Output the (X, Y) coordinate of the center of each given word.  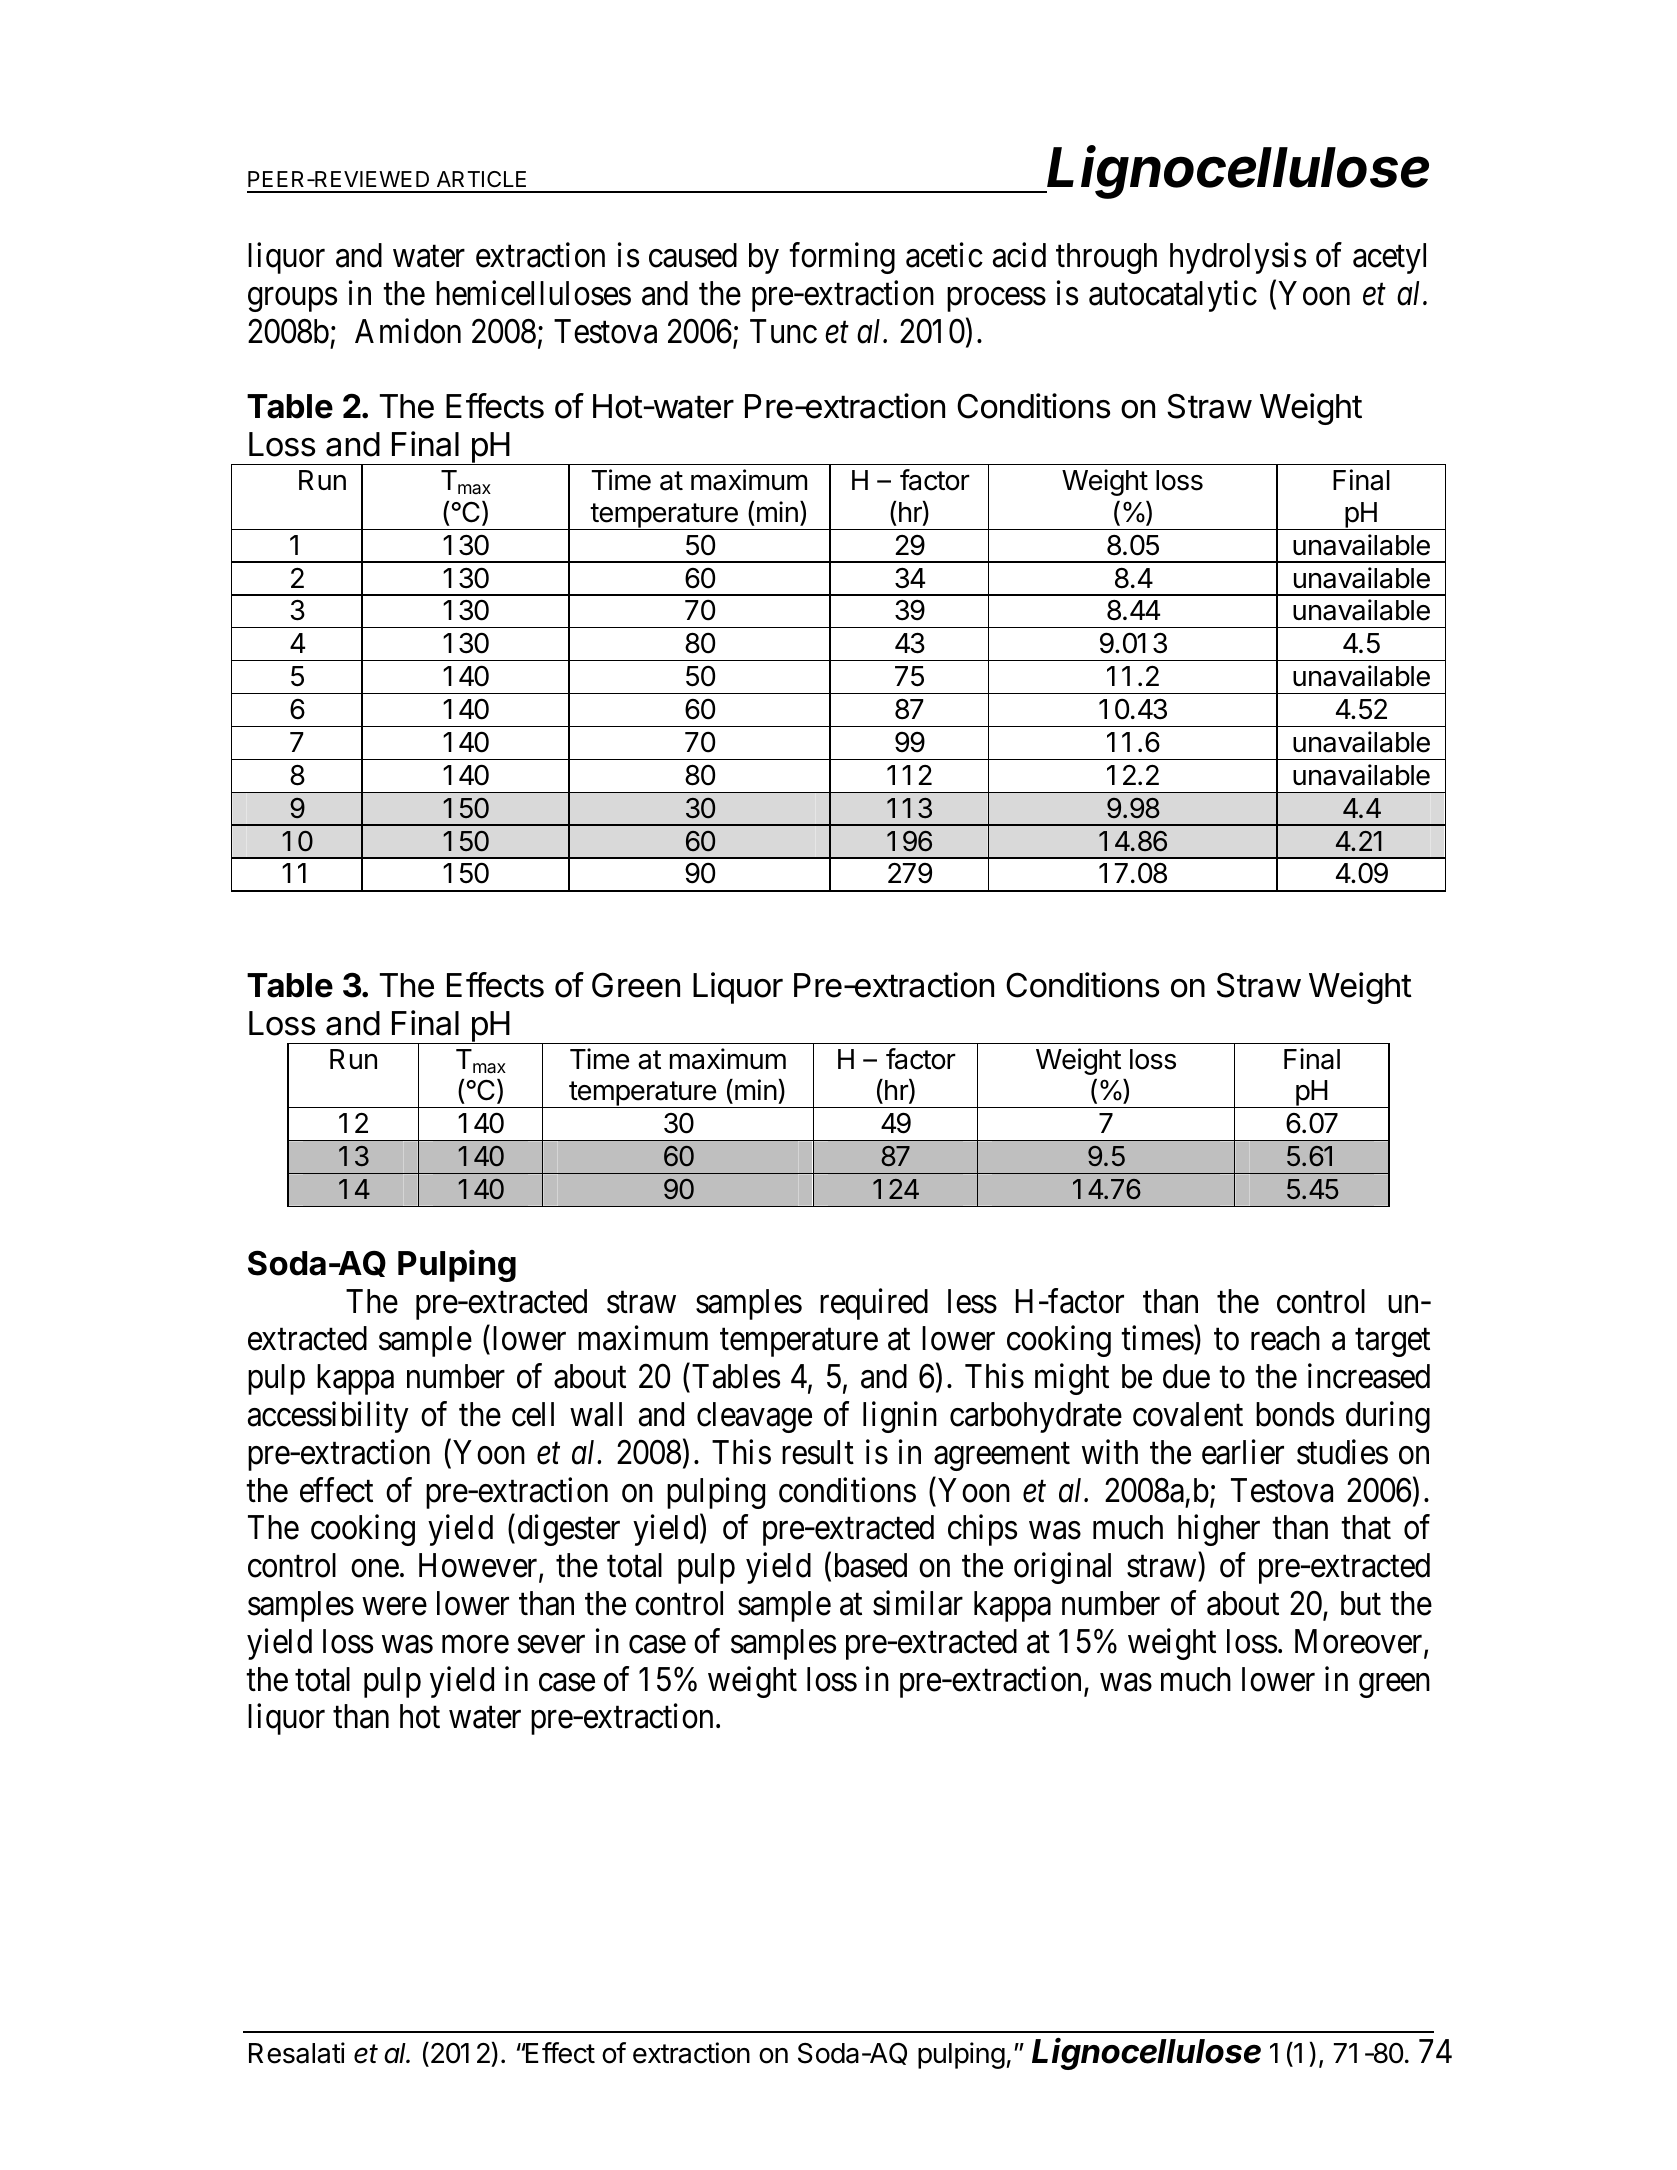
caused (693, 255)
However (479, 1567)
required (874, 1304)
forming (842, 258)
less (972, 1301)
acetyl (1389, 258)
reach (1285, 1338)
